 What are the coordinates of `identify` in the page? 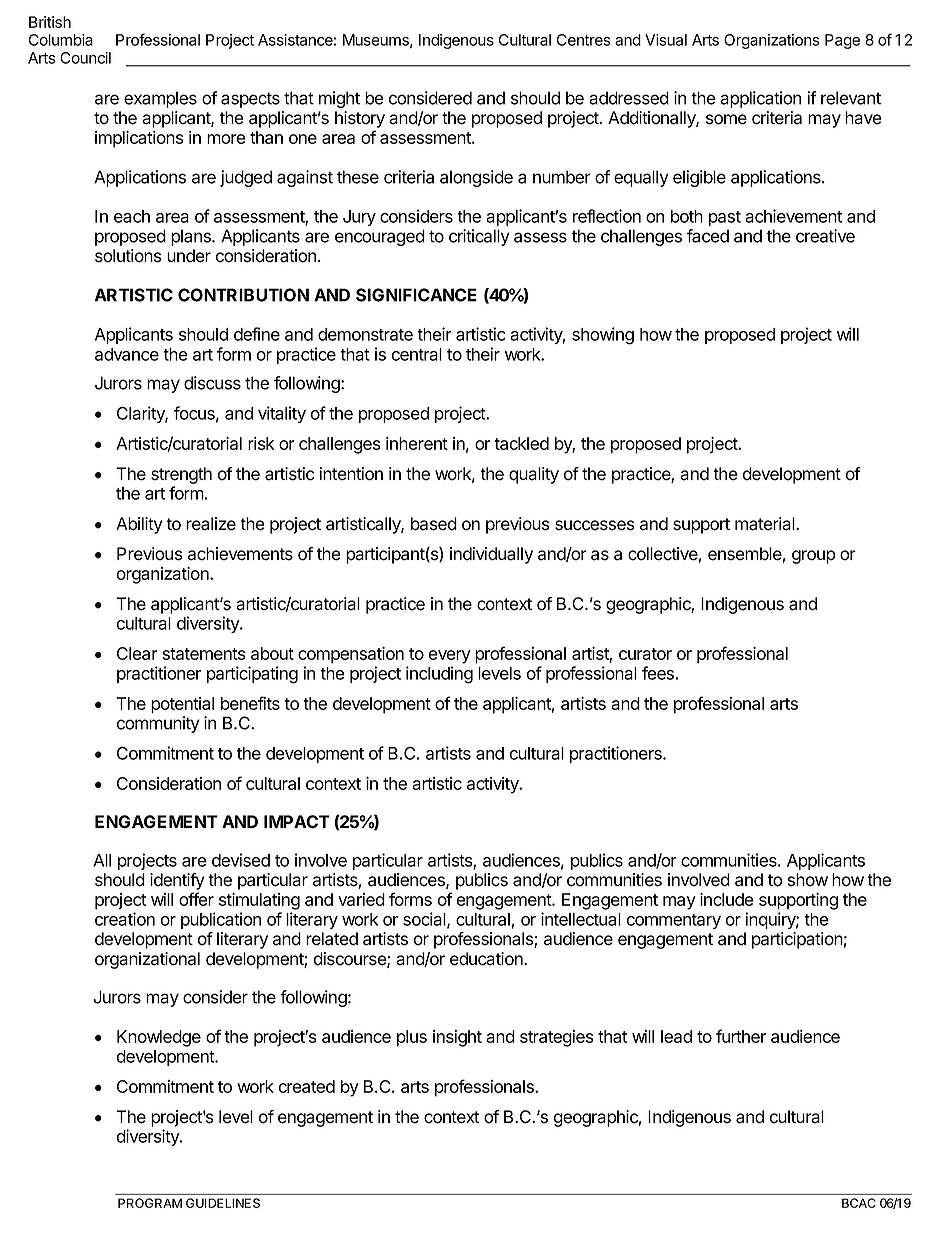 It's located at (177, 881).
